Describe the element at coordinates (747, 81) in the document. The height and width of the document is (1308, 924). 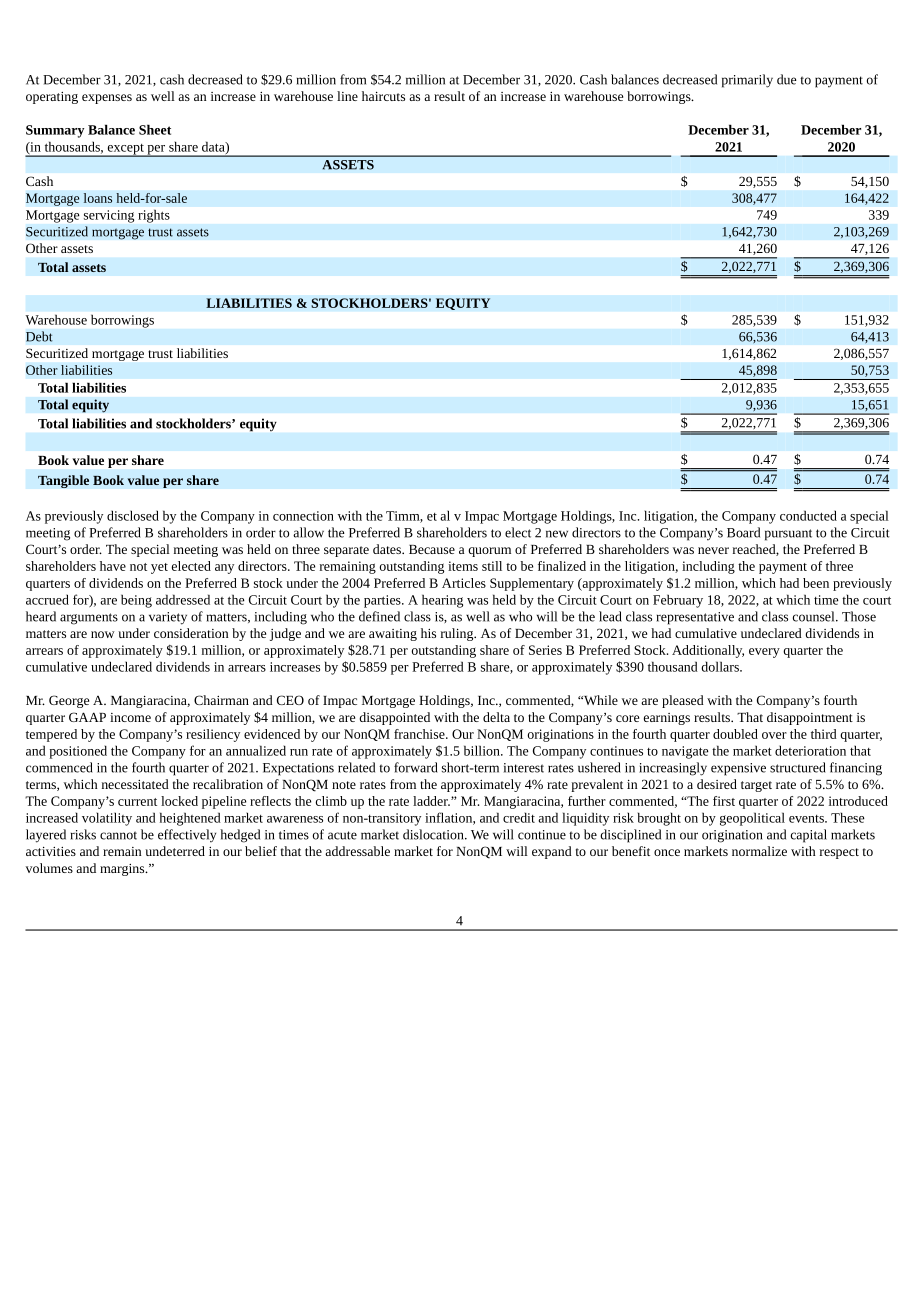
I see `primarily` at that location.
